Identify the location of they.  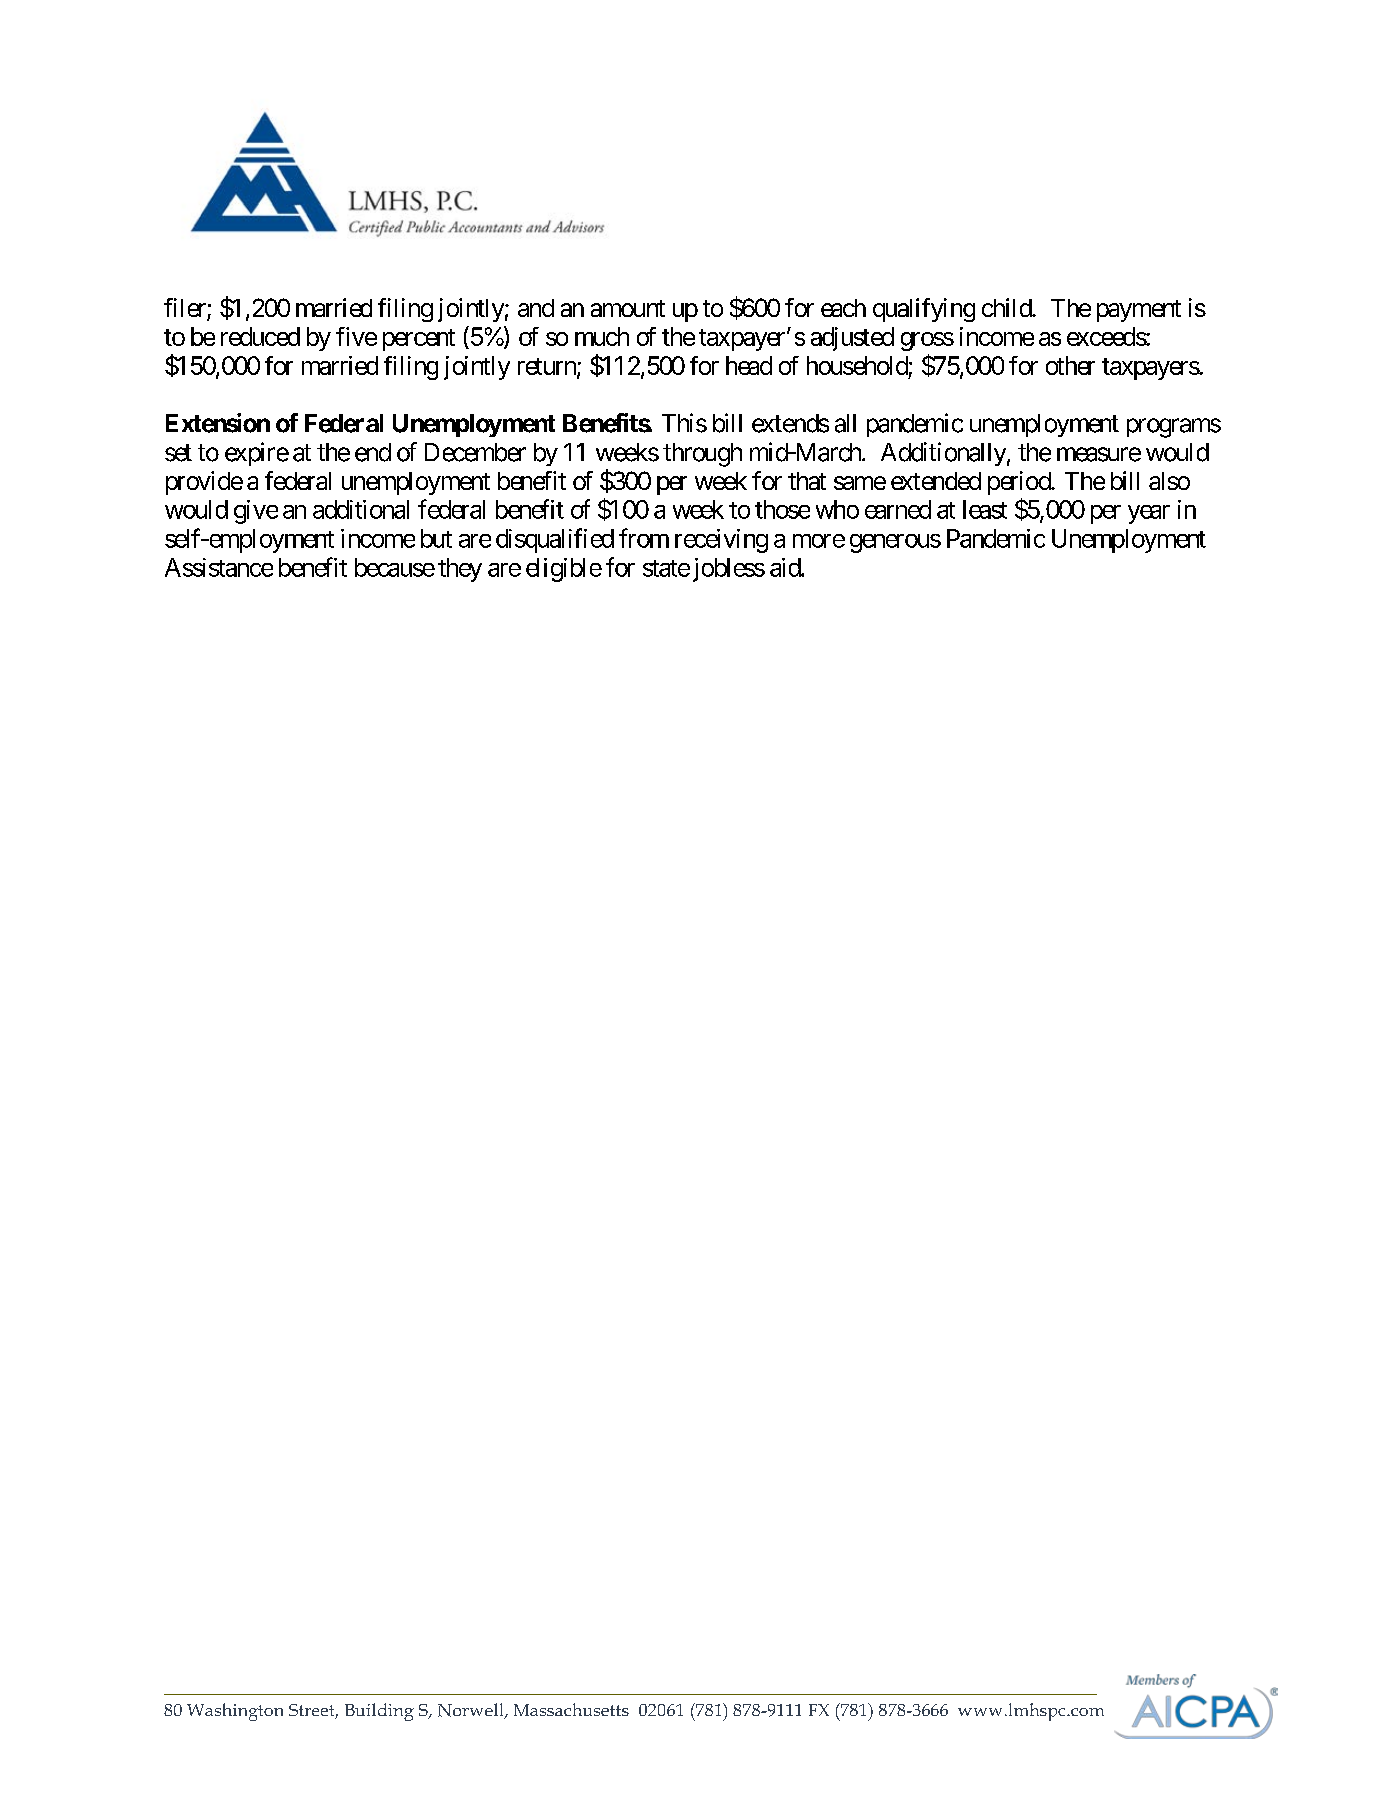
(460, 570).
